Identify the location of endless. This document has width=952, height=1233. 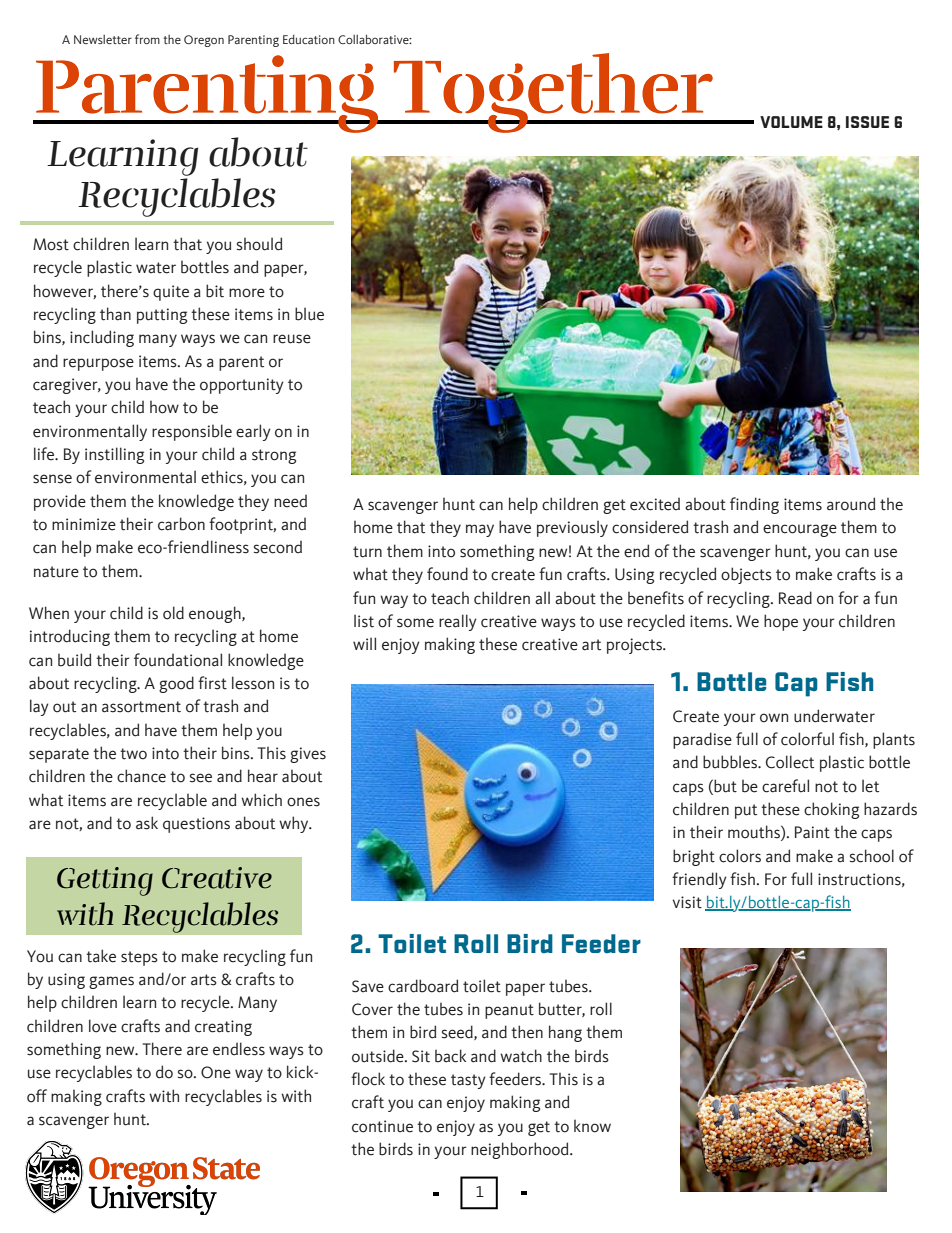
(239, 1049).
